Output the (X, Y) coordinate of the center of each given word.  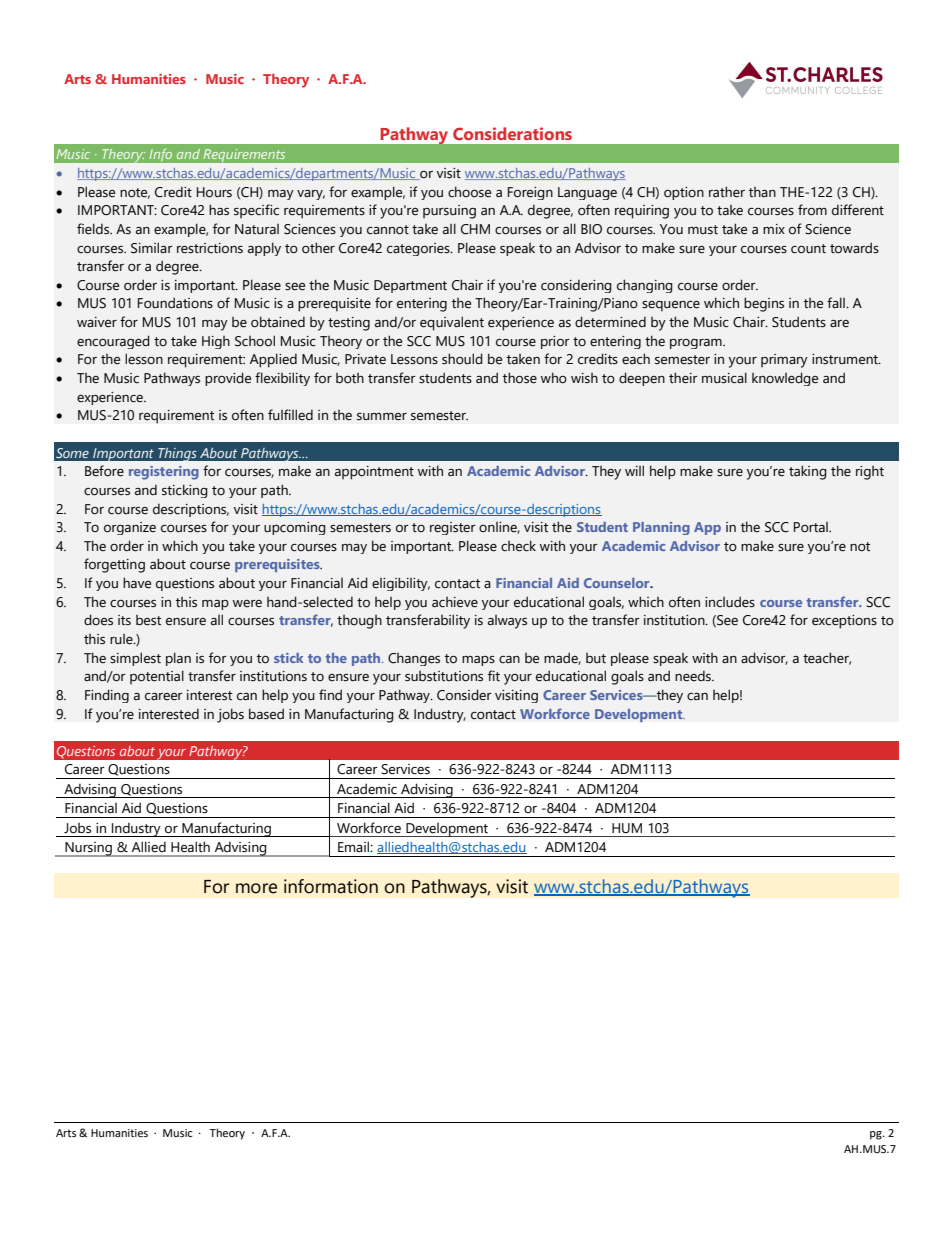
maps (478, 661)
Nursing (88, 849)
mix (774, 229)
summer (382, 417)
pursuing (449, 212)
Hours (214, 192)
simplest (135, 659)
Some (72, 453)
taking (808, 472)
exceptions (844, 622)
